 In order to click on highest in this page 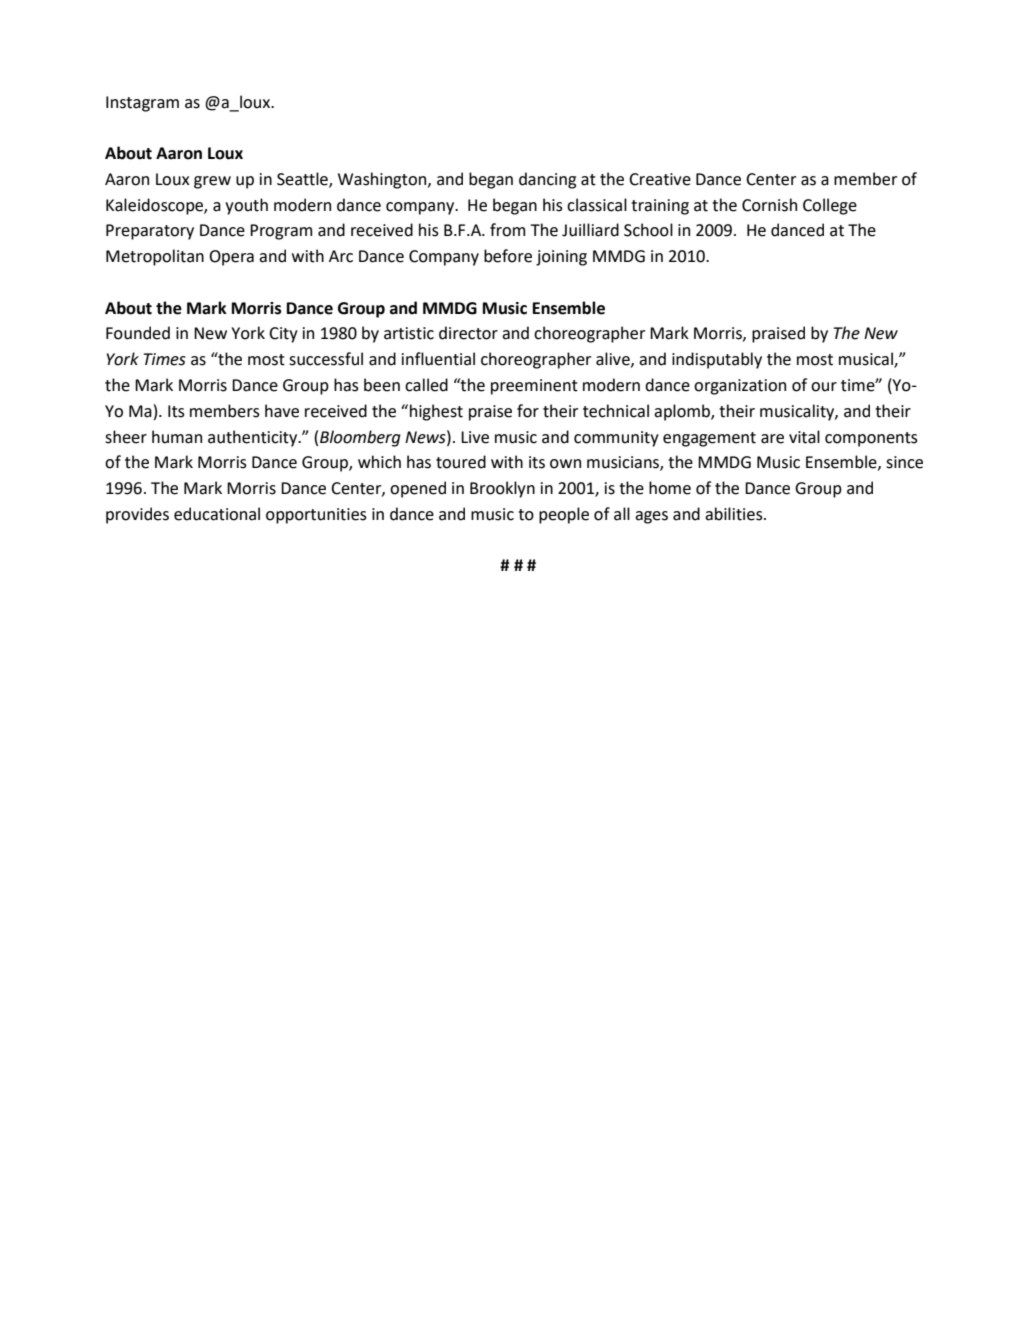, I will do `click(436, 412)`.
